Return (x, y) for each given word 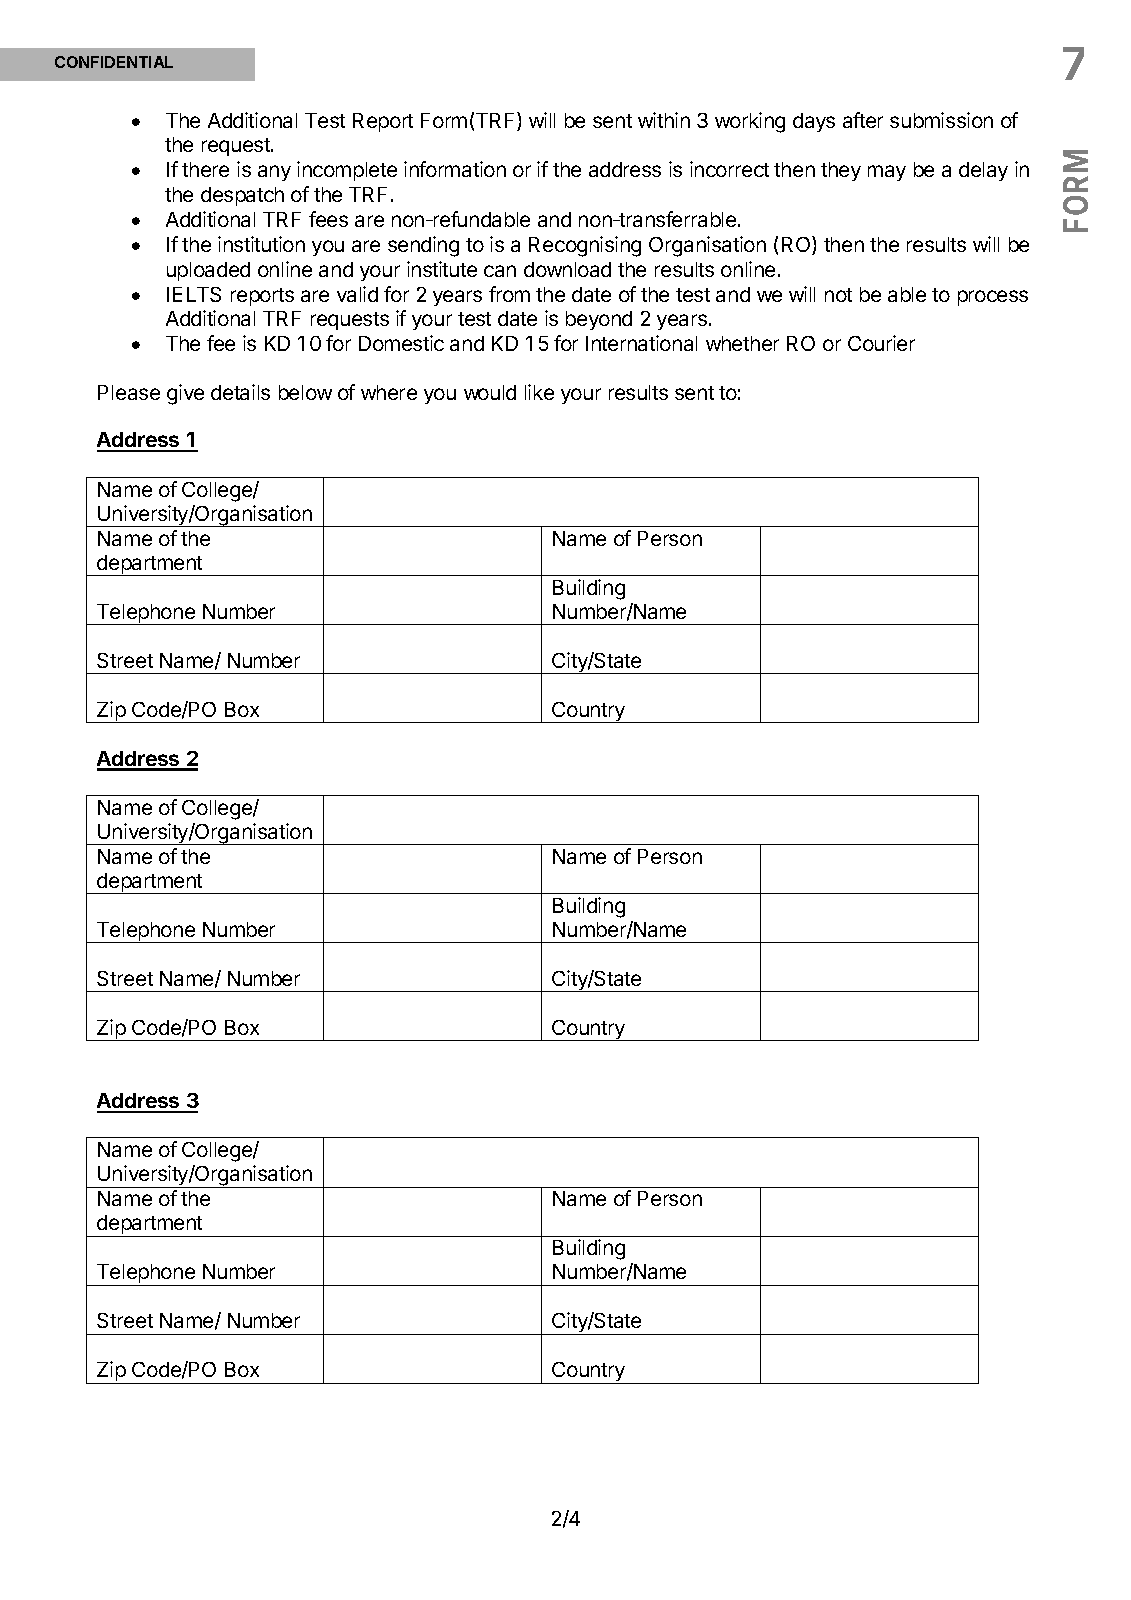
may (887, 173)
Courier (881, 343)
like (539, 392)
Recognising (585, 246)
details (240, 392)
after (863, 120)
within (664, 120)
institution (261, 244)
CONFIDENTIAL (114, 62)
